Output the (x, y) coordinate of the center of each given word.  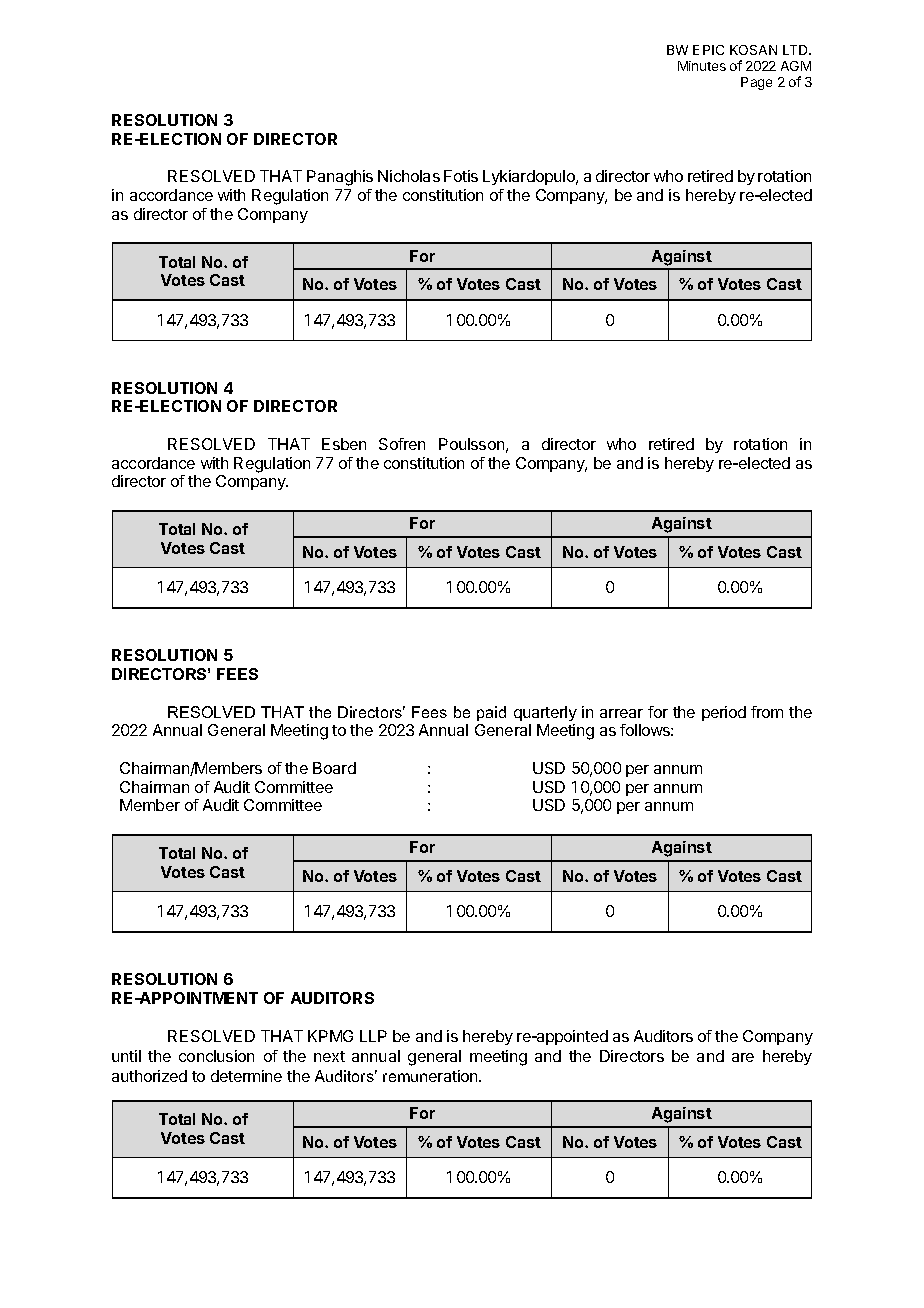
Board (334, 768)
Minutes (702, 66)
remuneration (431, 1076)
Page (756, 83)
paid (491, 713)
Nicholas (409, 176)
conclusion (216, 1056)
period (724, 713)
